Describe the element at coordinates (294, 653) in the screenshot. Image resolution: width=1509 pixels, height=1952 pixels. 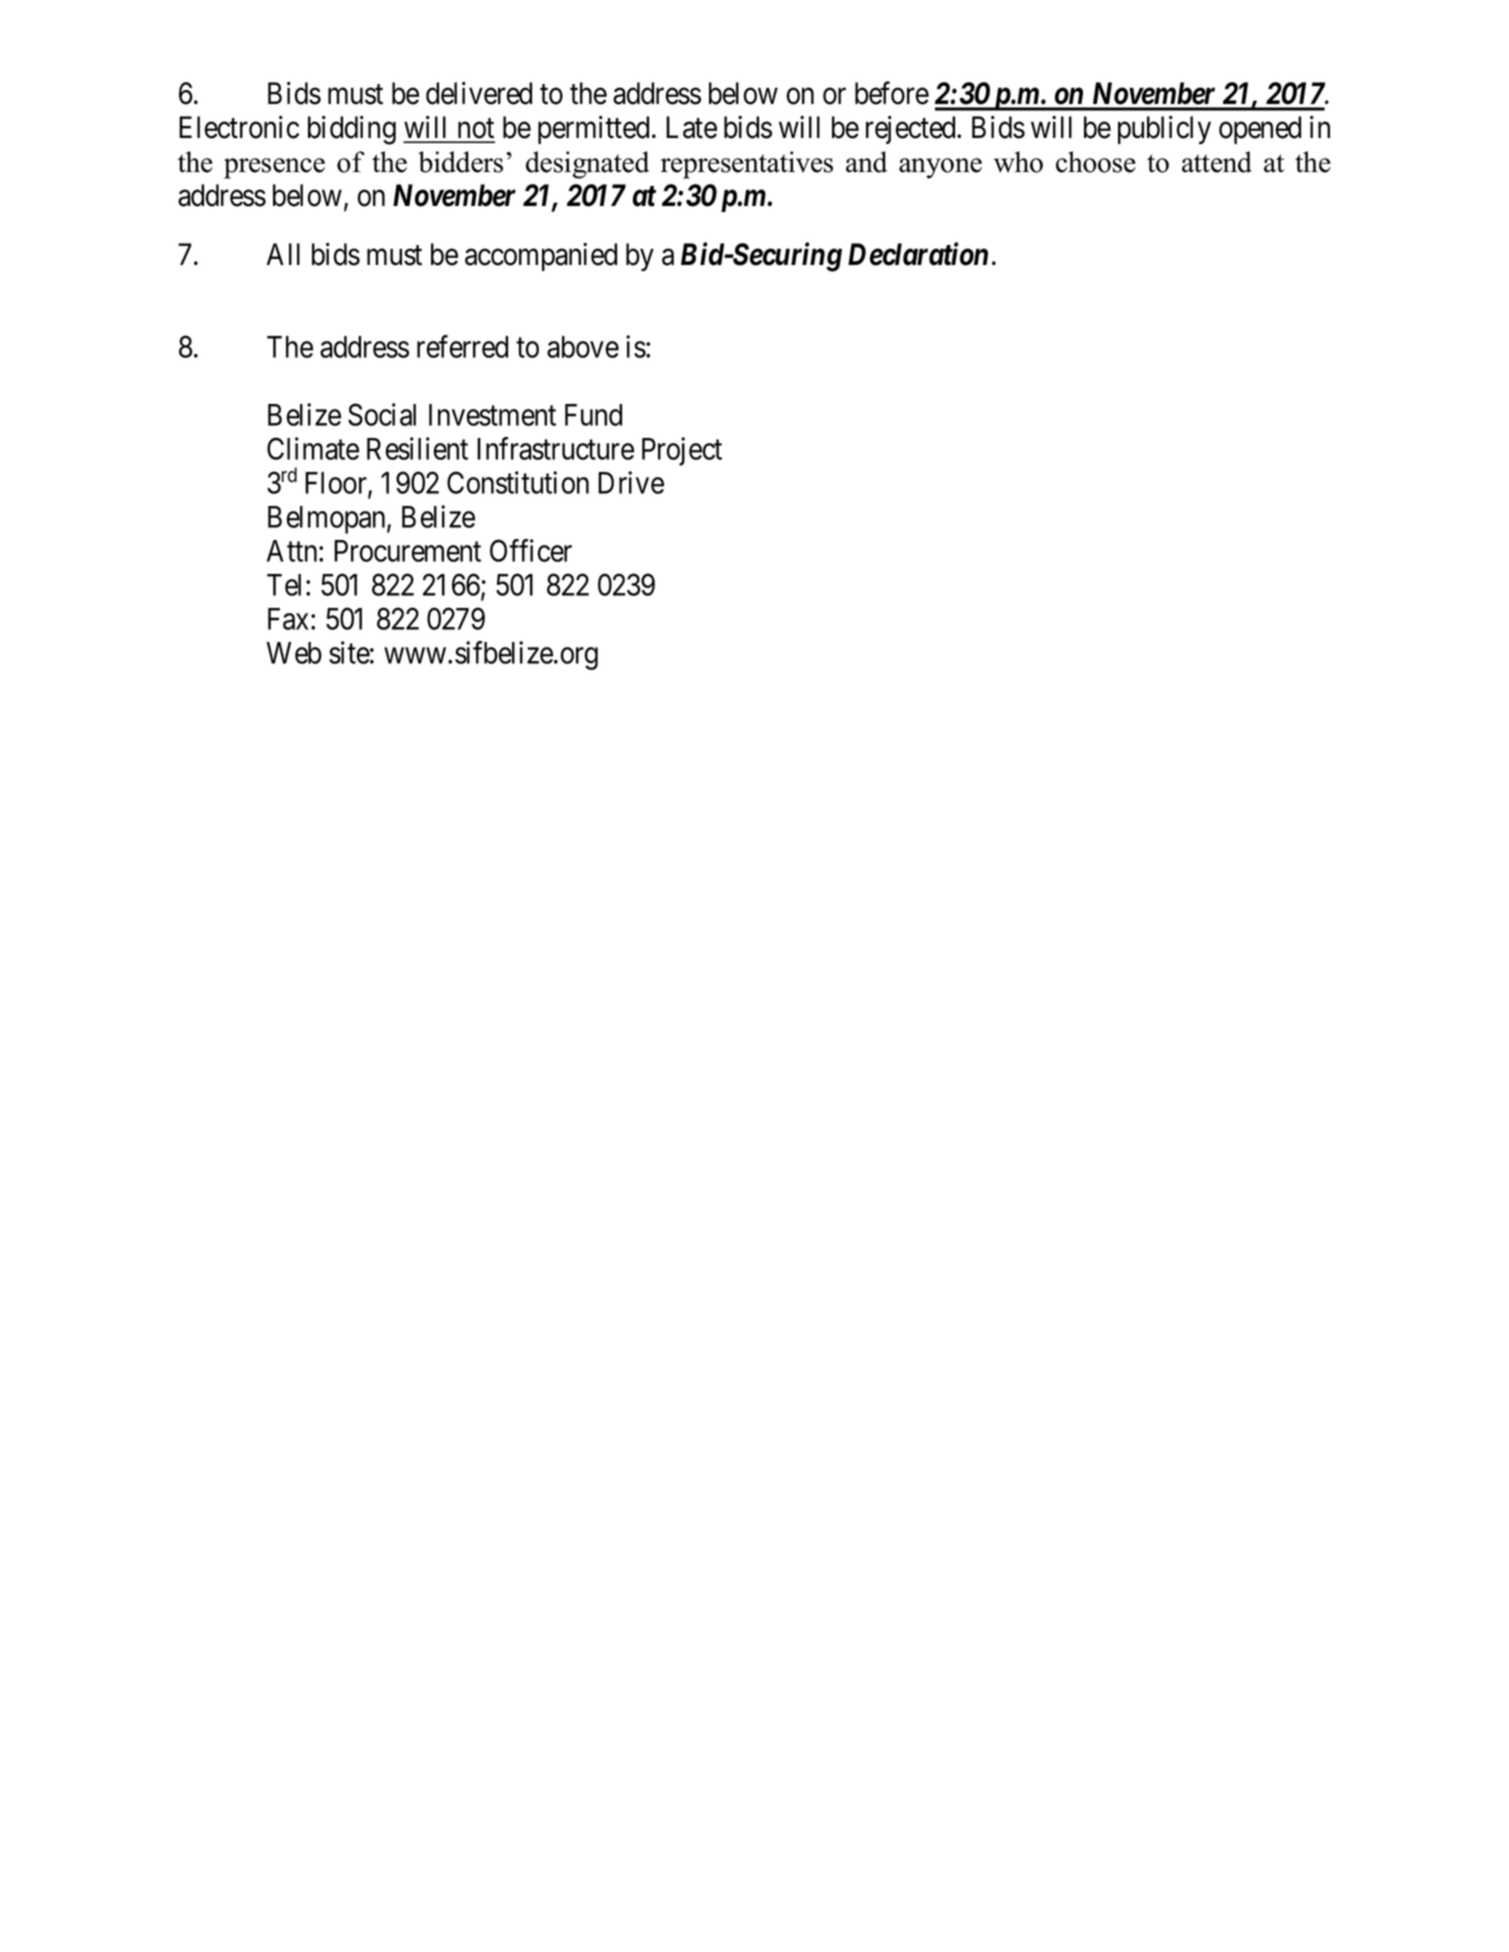
I see `Web` at that location.
